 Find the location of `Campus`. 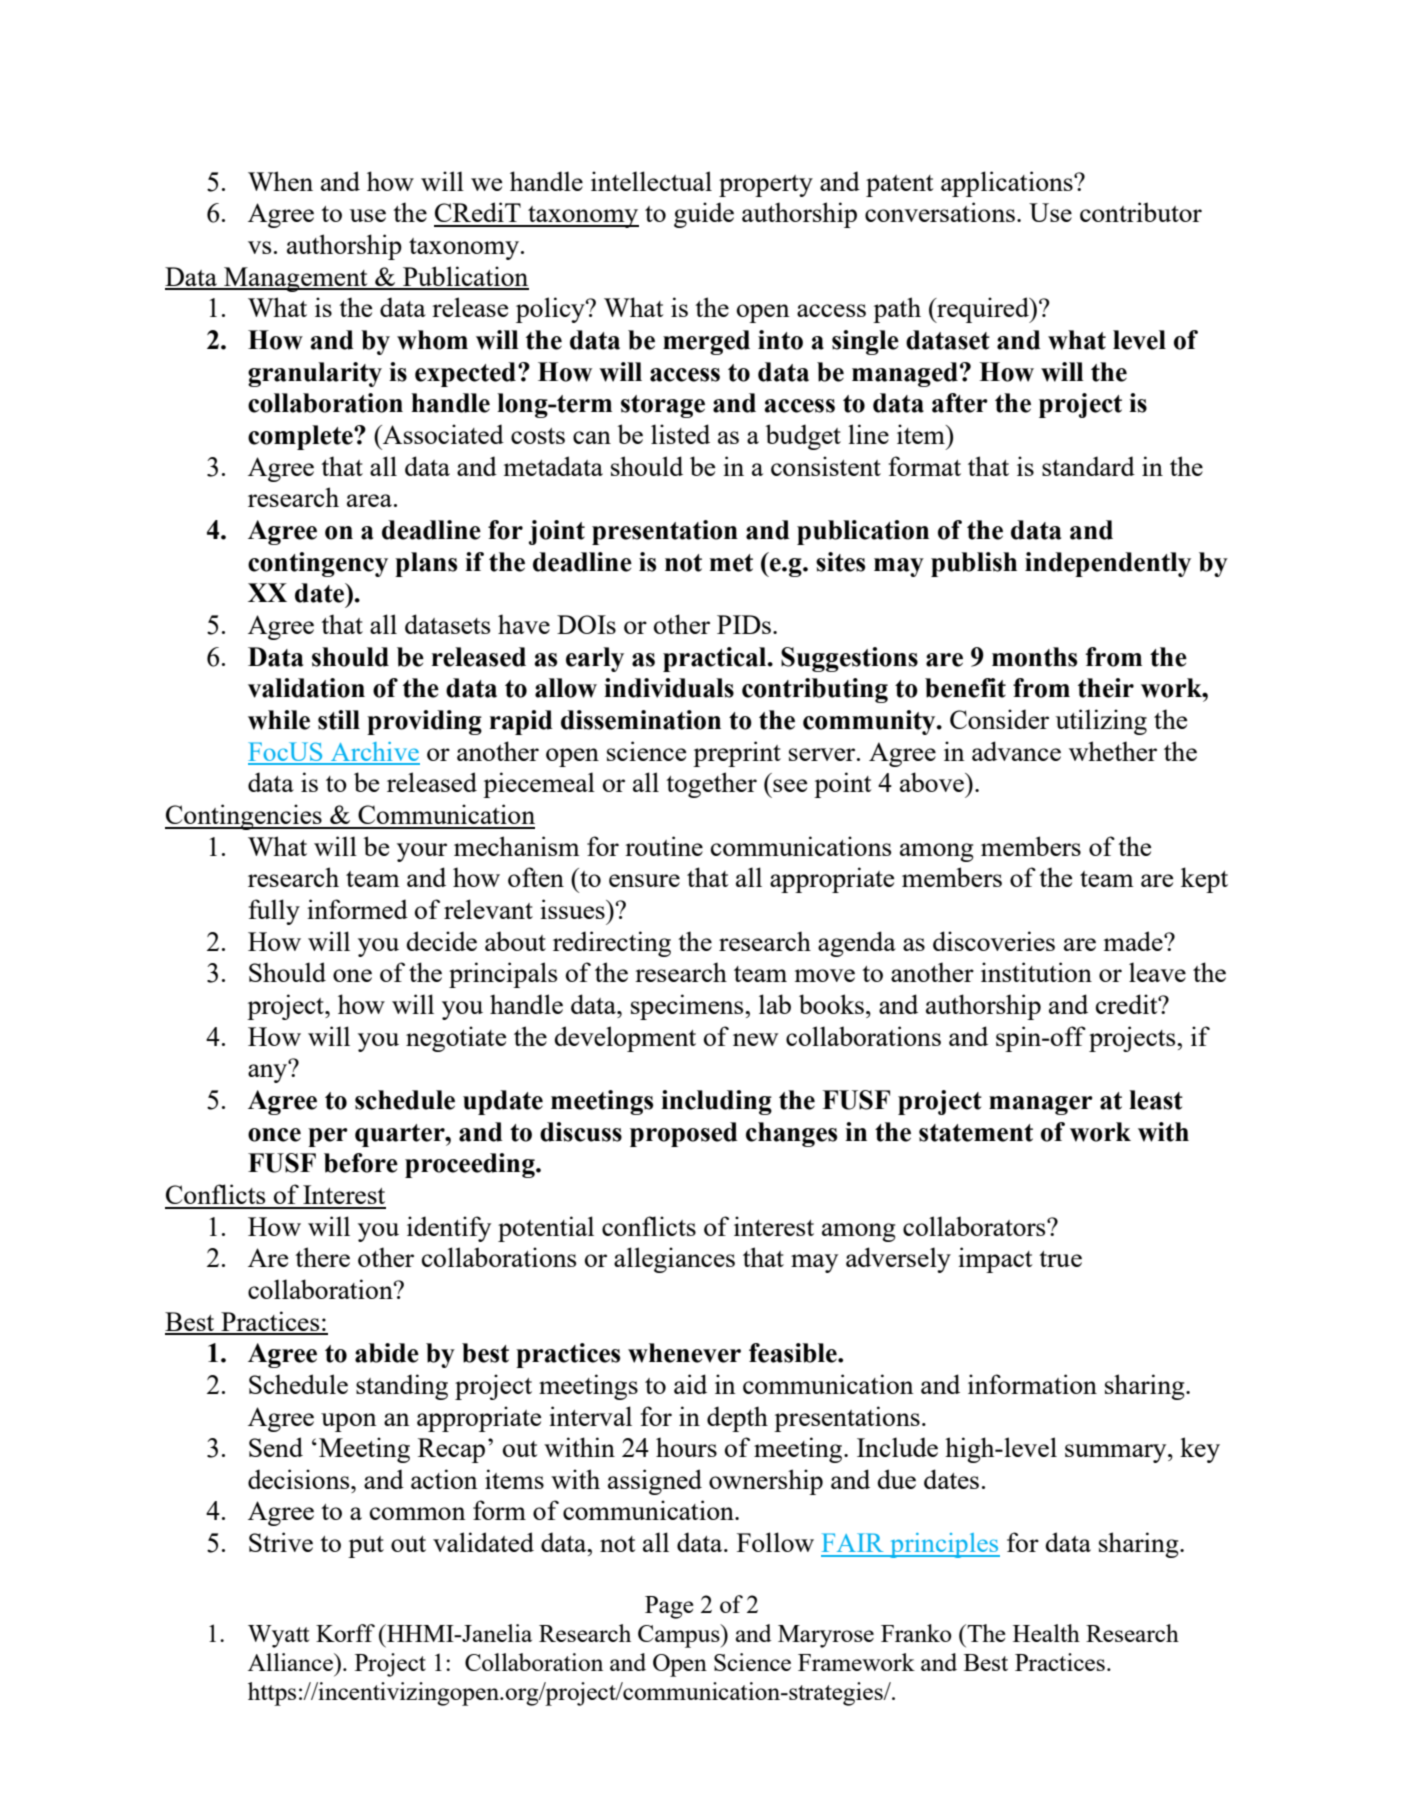

Campus is located at coordinates (680, 1636).
